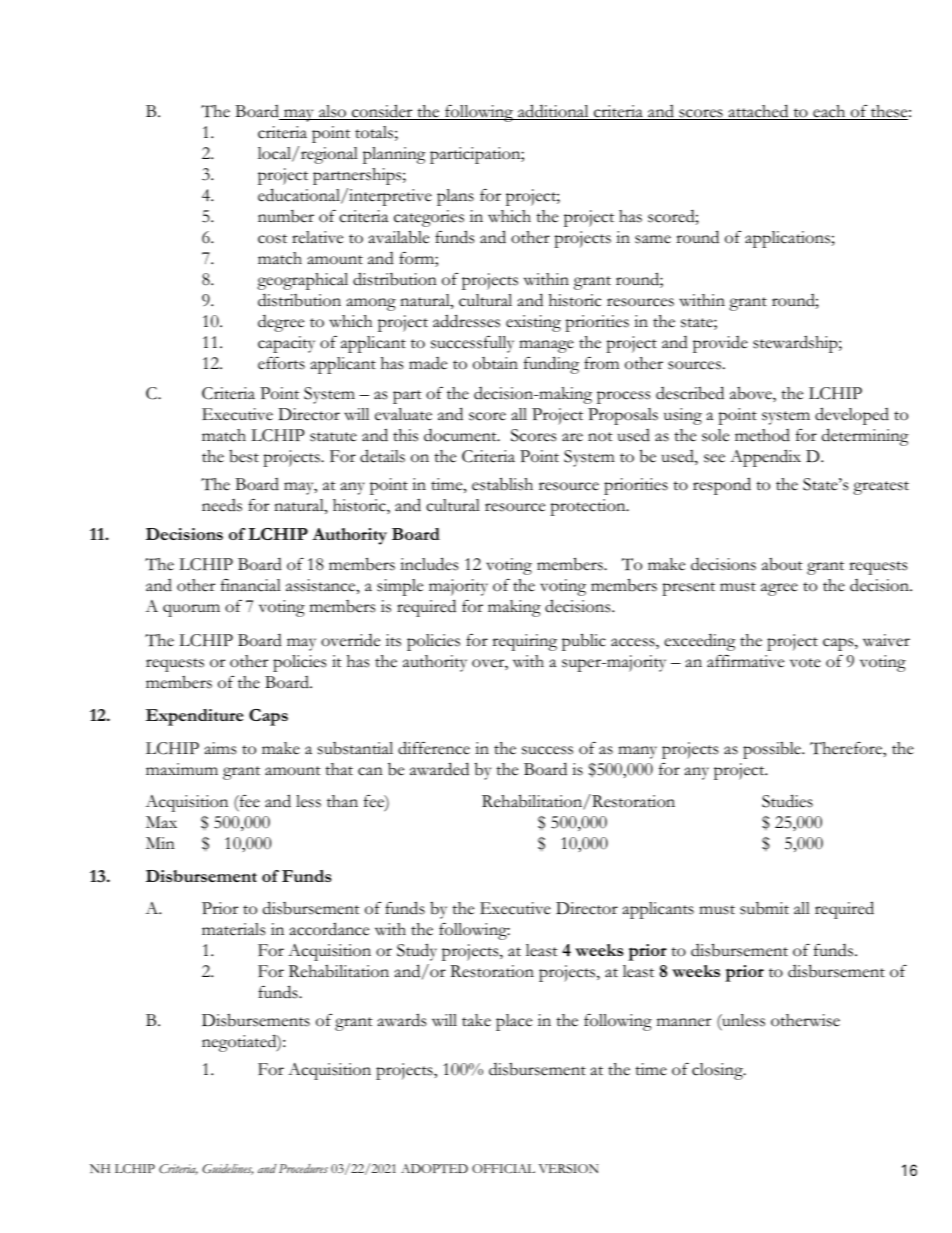  Describe the element at coordinates (764, 908) in the image. I see `submit` at that location.
